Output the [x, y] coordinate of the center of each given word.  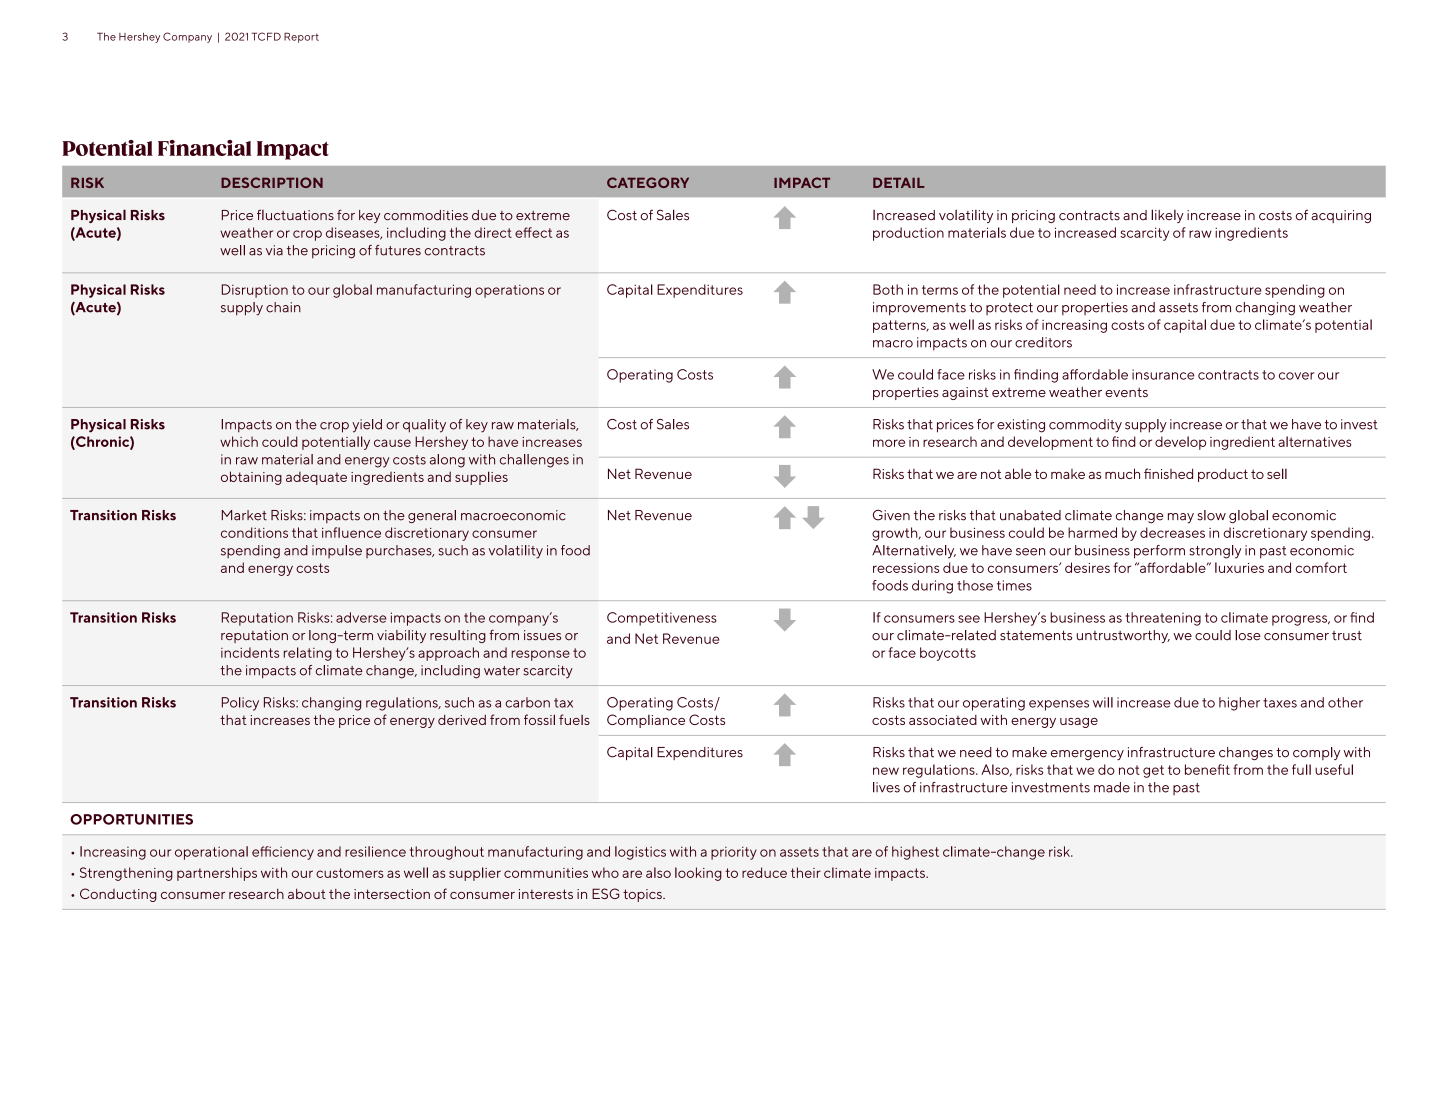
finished [1168, 473]
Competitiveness [662, 619]
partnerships [217, 874]
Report [301, 37]
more [889, 443]
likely [1167, 216]
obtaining [251, 478]
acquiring [1341, 216]
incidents [250, 652]
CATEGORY [648, 182]
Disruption [255, 291]
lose [1248, 635]
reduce [764, 872]
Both [888, 289]
